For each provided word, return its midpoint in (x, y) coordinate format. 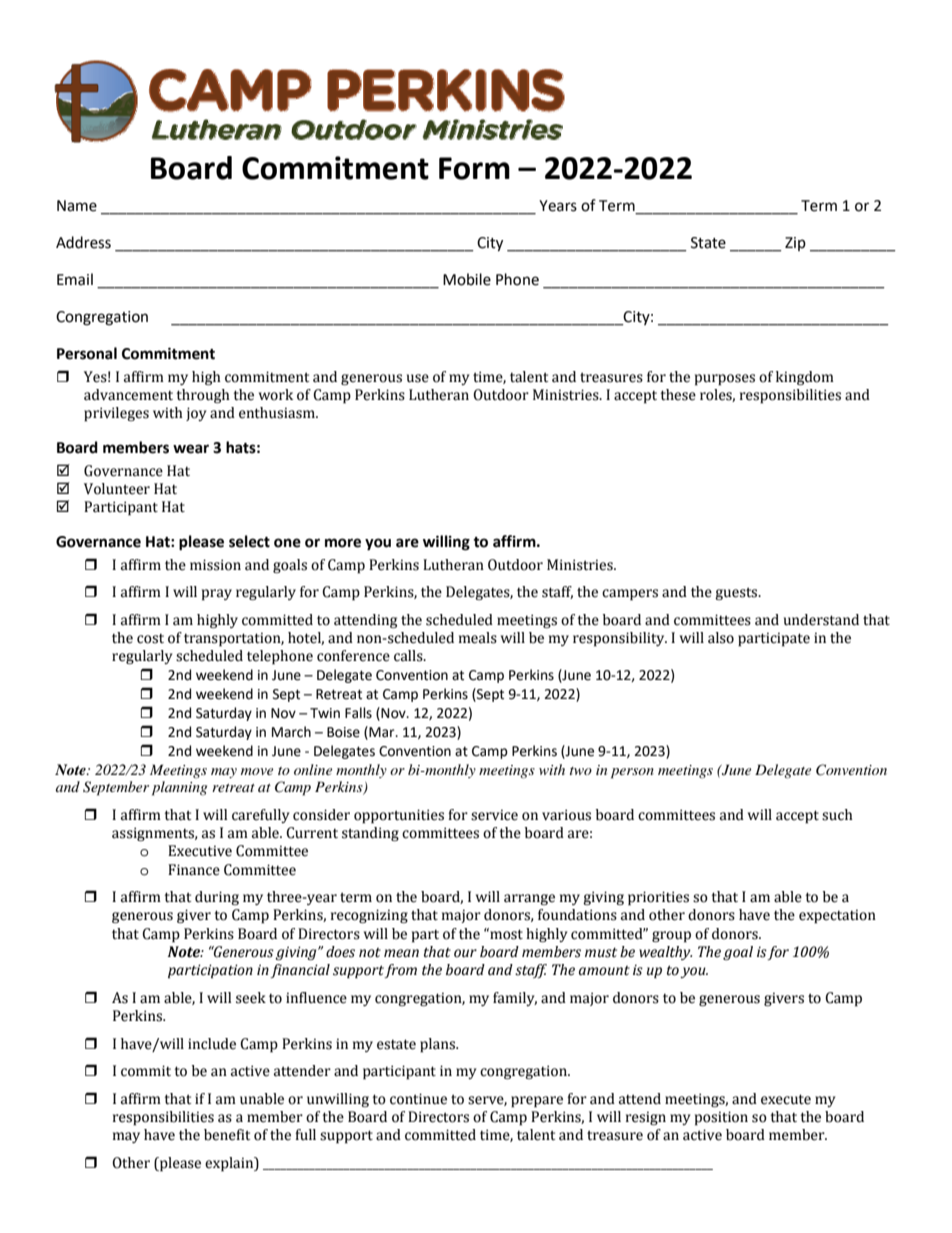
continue (418, 1099)
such (837, 815)
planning (179, 788)
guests (737, 593)
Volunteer (117, 489)
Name (77, 206)
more (343, 543)
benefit (227, 1135)
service (494, 815)
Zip (795, 244)
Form (474, 168)
